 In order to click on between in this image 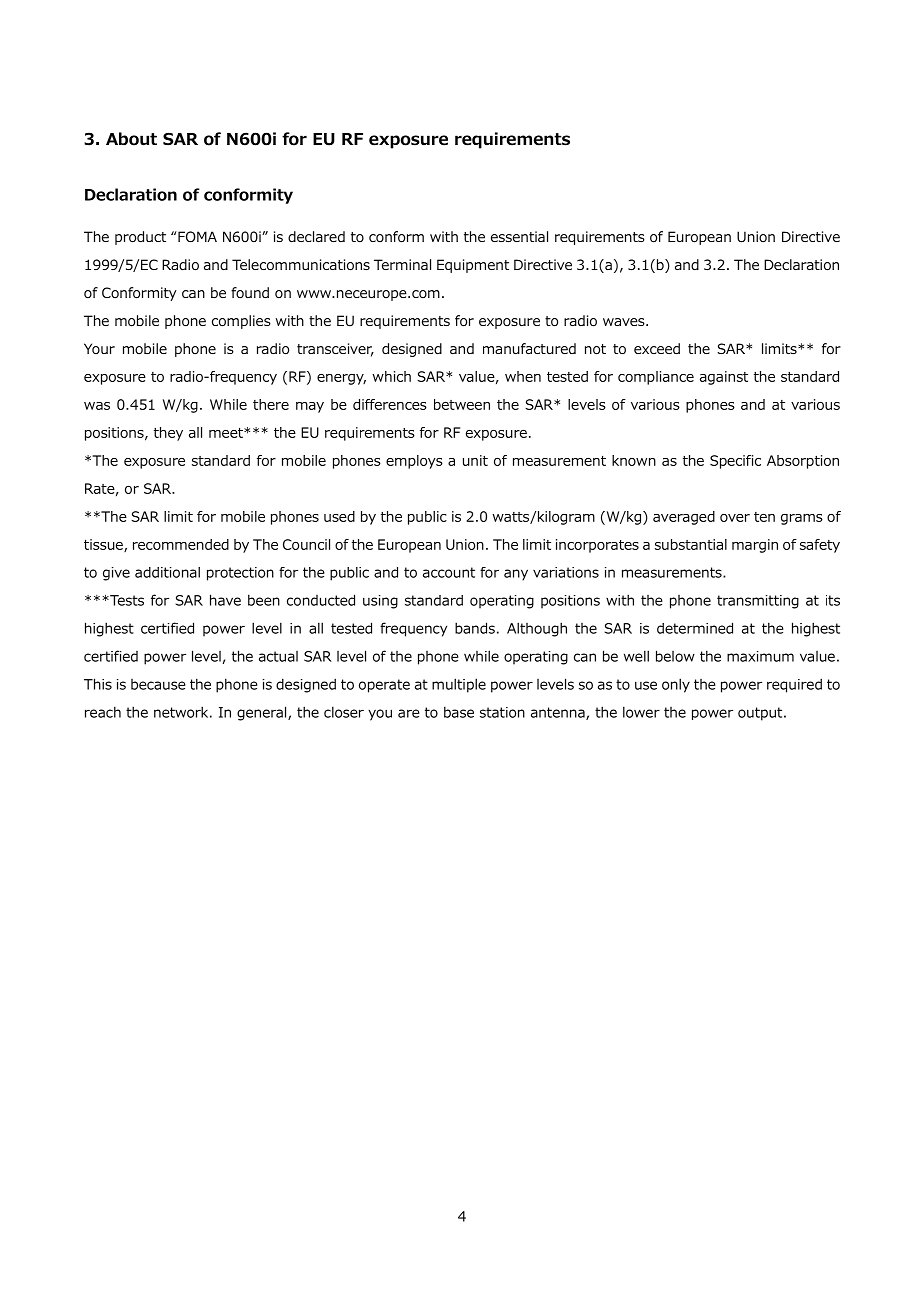, I will do `click(462, 404)`.
